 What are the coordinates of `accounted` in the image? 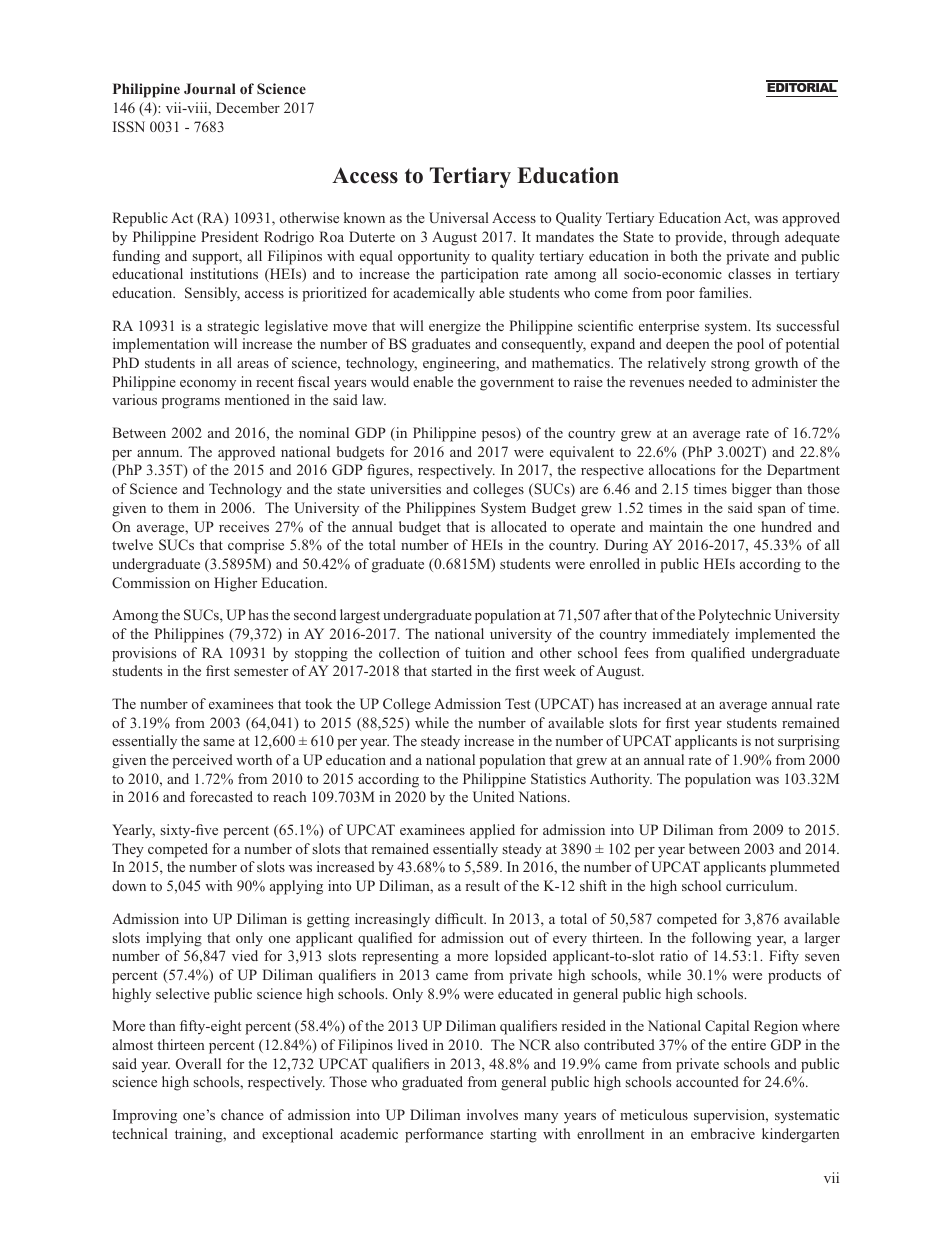 It's located at (707, 1081).
